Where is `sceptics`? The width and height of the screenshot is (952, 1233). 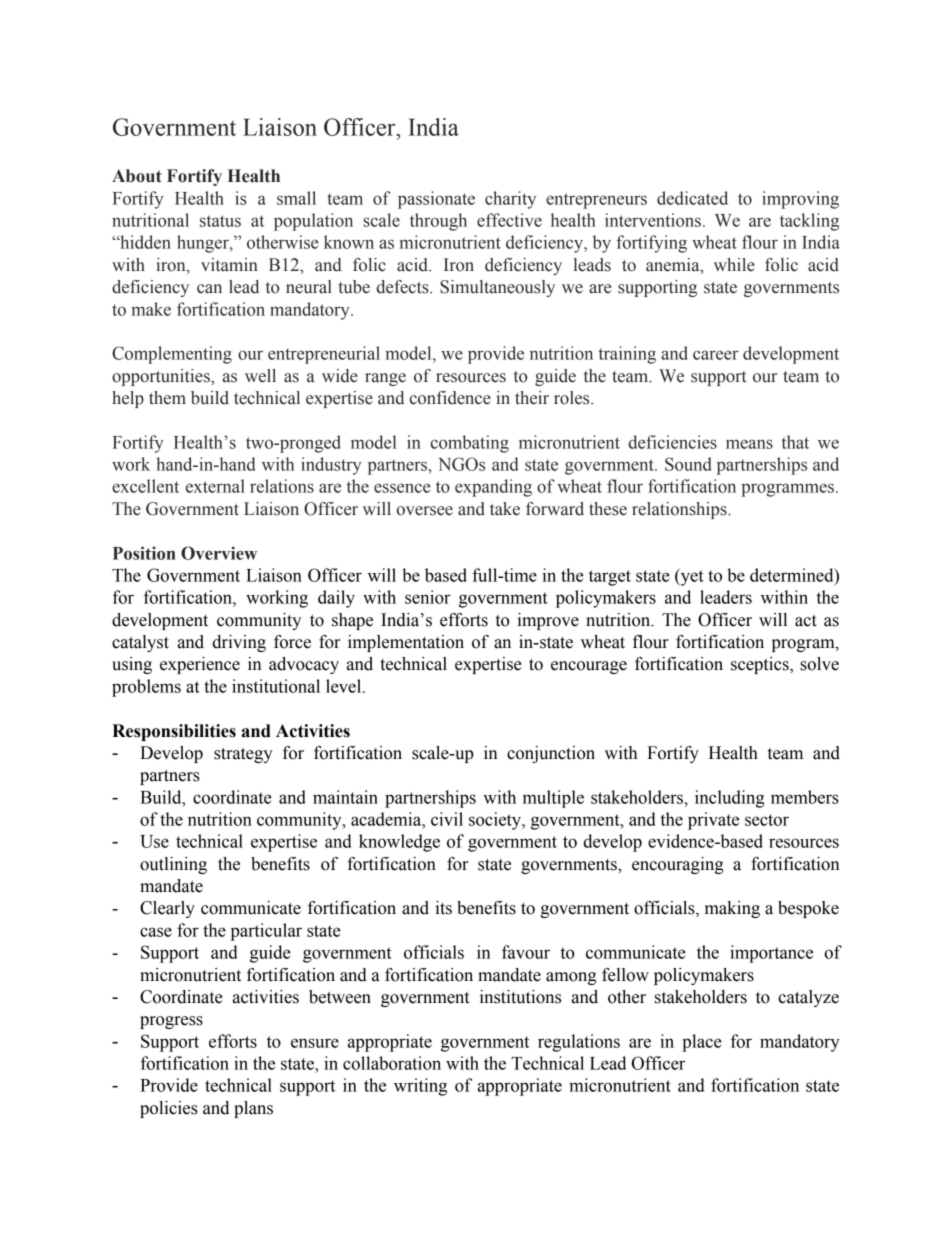
sceptics is located at coordinates (761, 665).
